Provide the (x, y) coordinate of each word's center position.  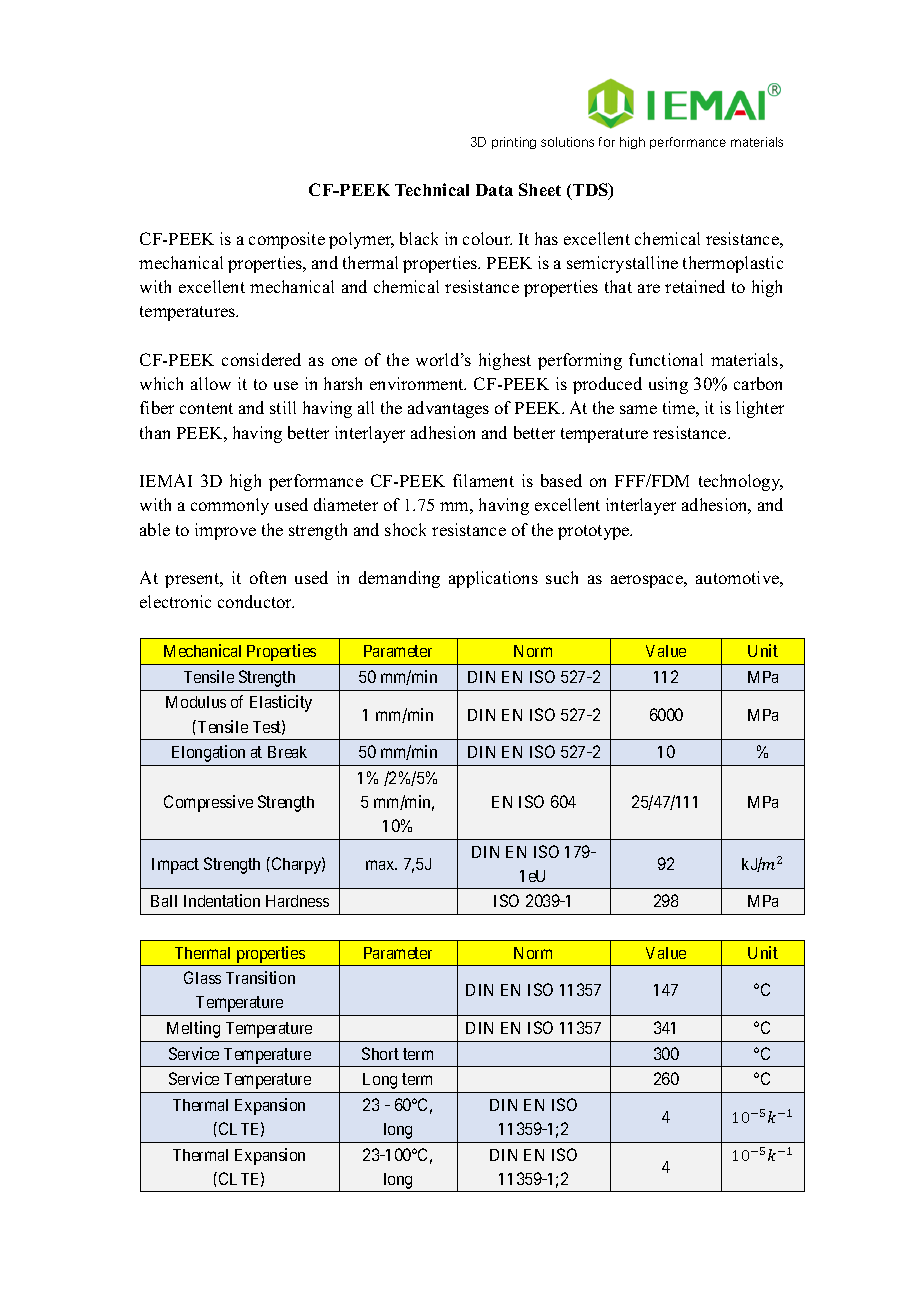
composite (287, 240)
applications (493, 579)
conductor (256, 601)
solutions (567, 142)
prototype (595, 532)
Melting (193, 1029)
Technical (432, 189)
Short (380, 1053)
